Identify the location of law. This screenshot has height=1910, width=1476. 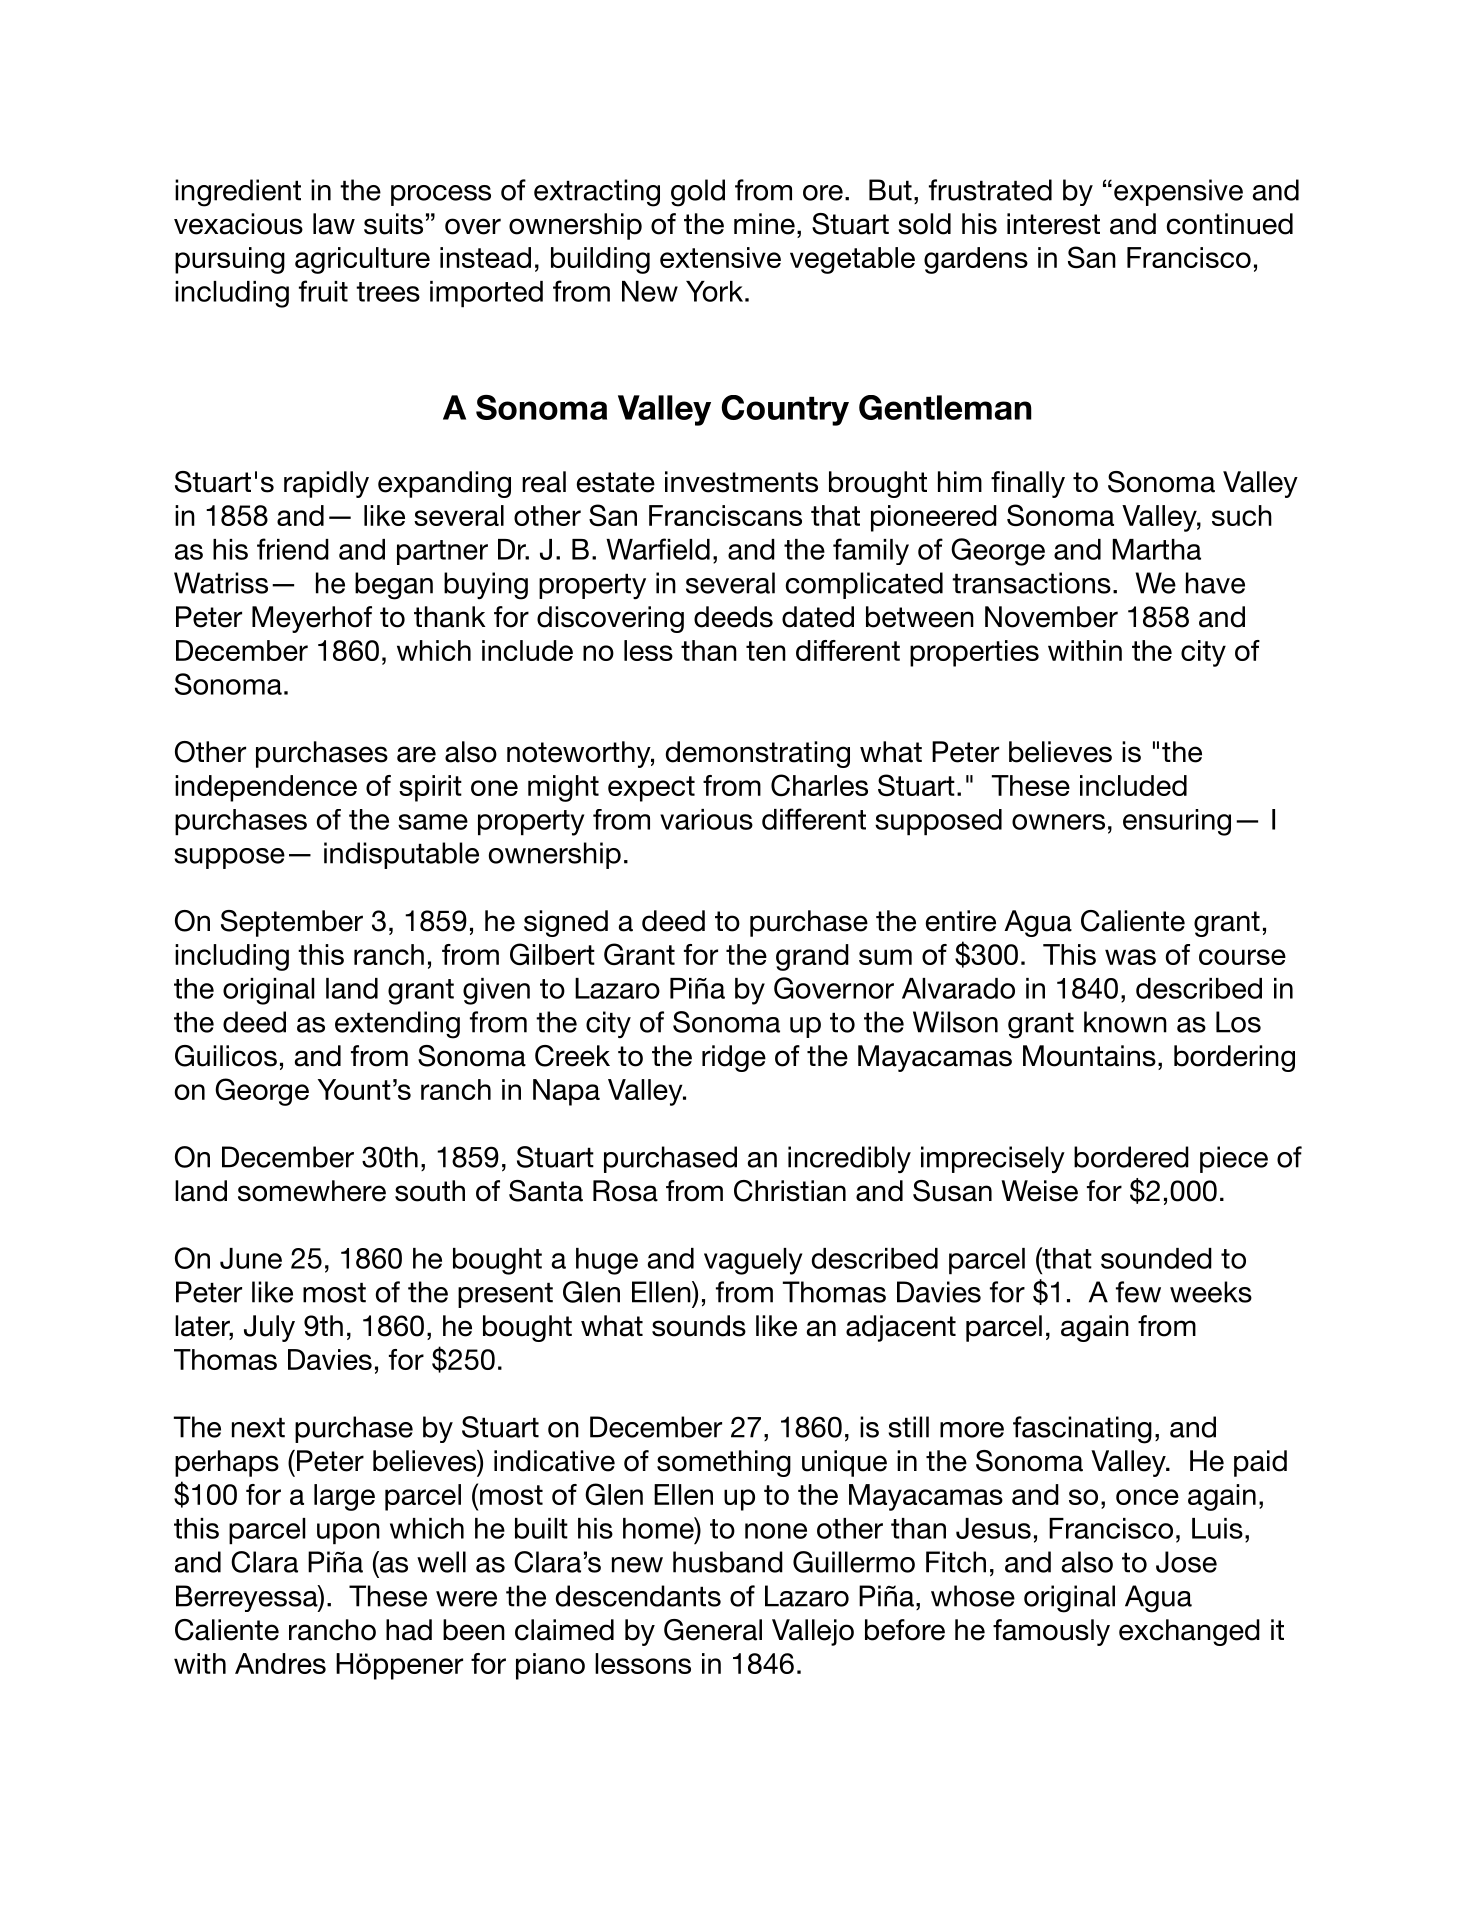
(334, 224).
